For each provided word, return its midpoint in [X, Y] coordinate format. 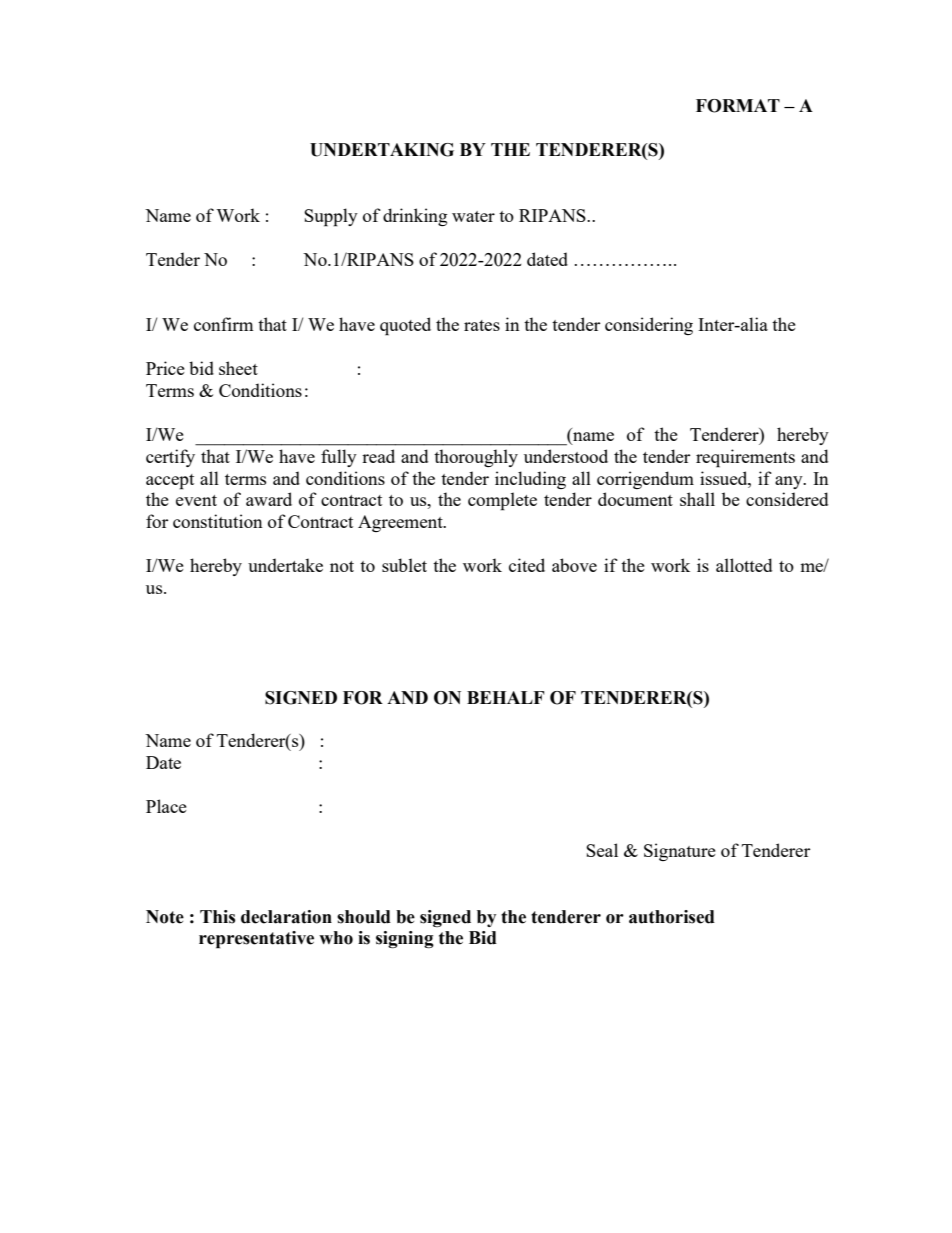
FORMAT [738, 106]
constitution [218, 521]
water [473, 216]
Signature [680, 852]
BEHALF [506, 697]
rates [482, 325]
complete [502, 501]
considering [649, 326]
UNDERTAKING [382, 150]
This [217, 917]
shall [697, 499]
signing [405, 939]
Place [166, 806]
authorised [672, 917]
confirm [223, 324]
